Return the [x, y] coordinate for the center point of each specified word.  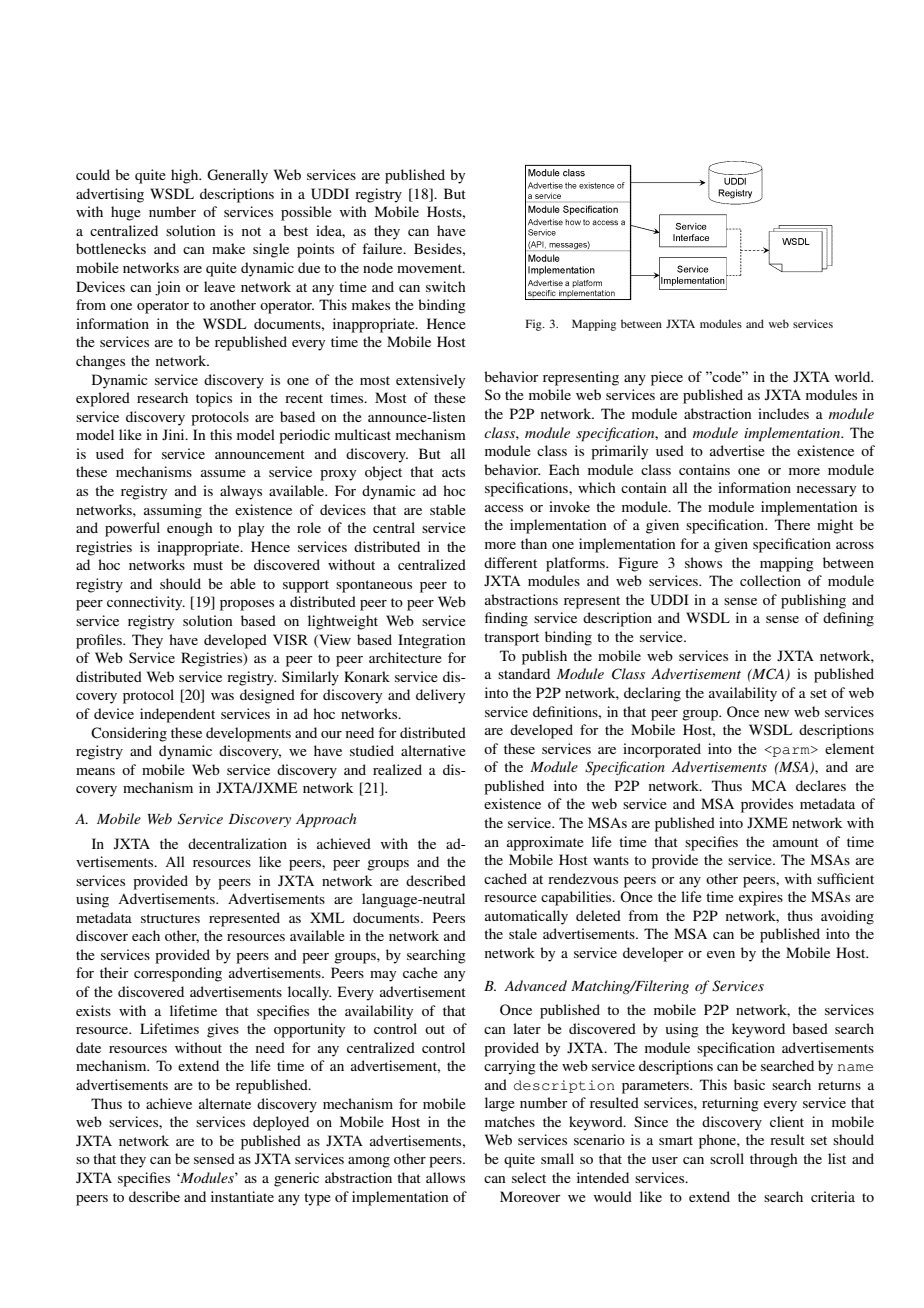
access [504, 508]
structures [170, 918]
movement [430, 268]
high [186, 176]
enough [190, 529]
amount [796, 842]
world [854, 376]
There [792, 524]
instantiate [242, 1196]
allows [445, 1177]
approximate [545, 843]
